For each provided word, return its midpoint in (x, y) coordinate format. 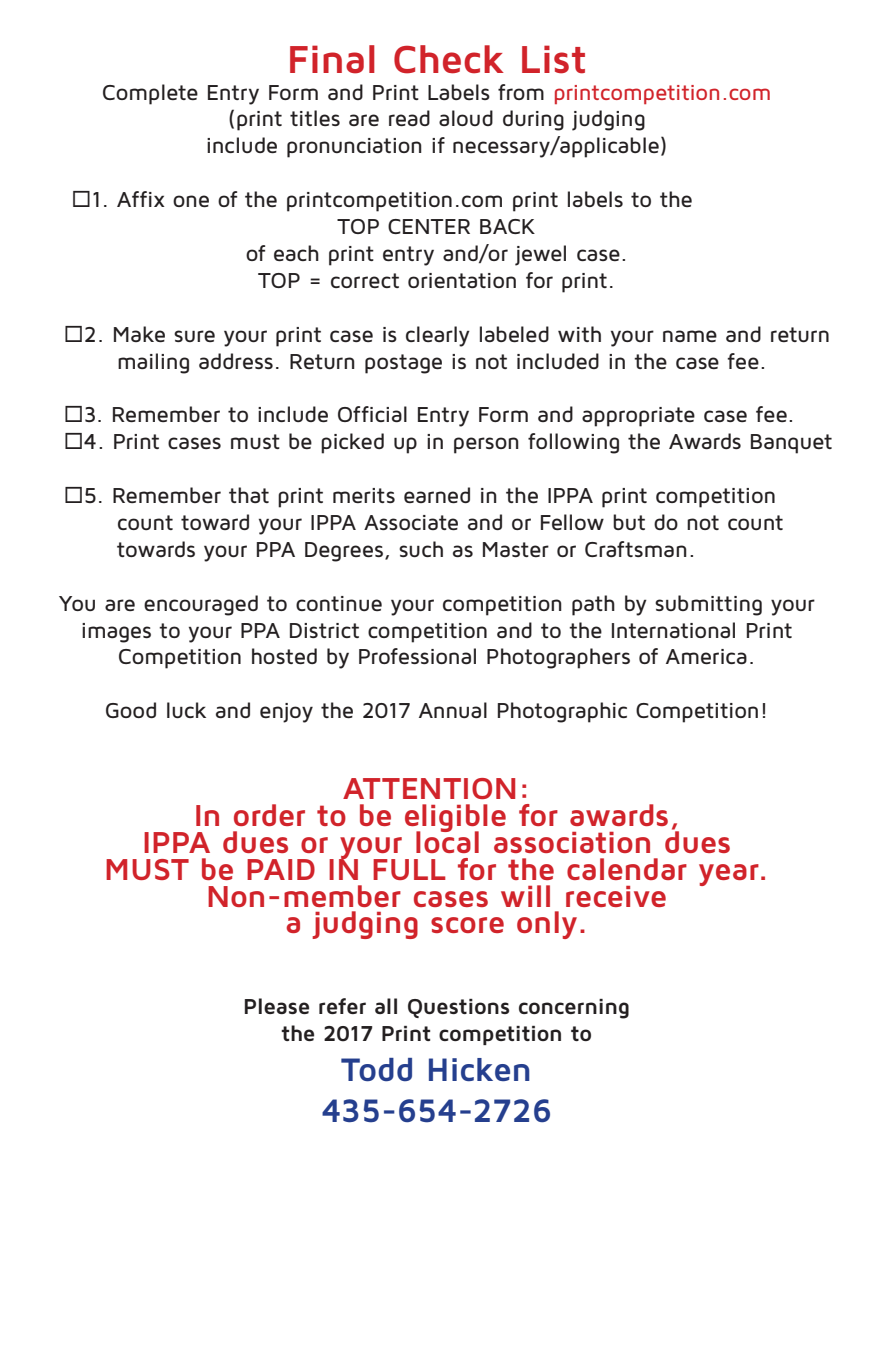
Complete (150, 94)
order (269, 815)
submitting (708, 605)
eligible (455, 819)
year (729, 875)
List (553, 59)
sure (194, 336)
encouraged (201, 605)
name (690, 336)
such (421, 549)
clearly (438, 336)
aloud (466, 118)
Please (277, 1006)
